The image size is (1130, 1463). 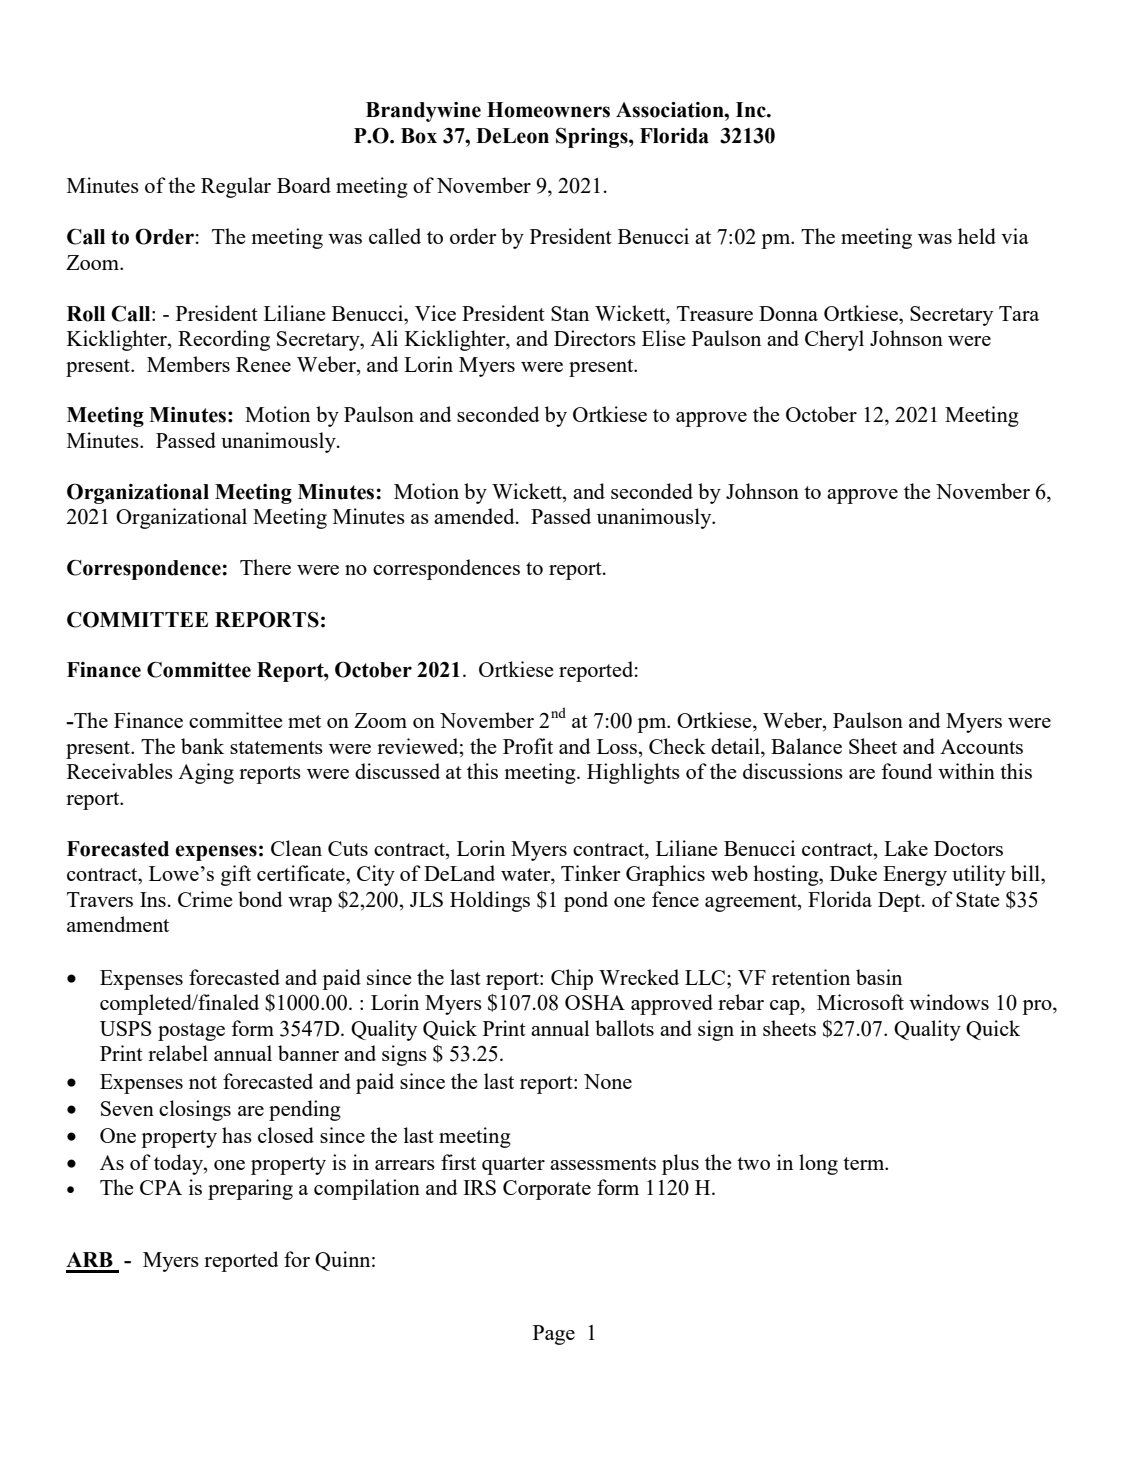 I want to click on CPA, so click(x=161, y=1187).
